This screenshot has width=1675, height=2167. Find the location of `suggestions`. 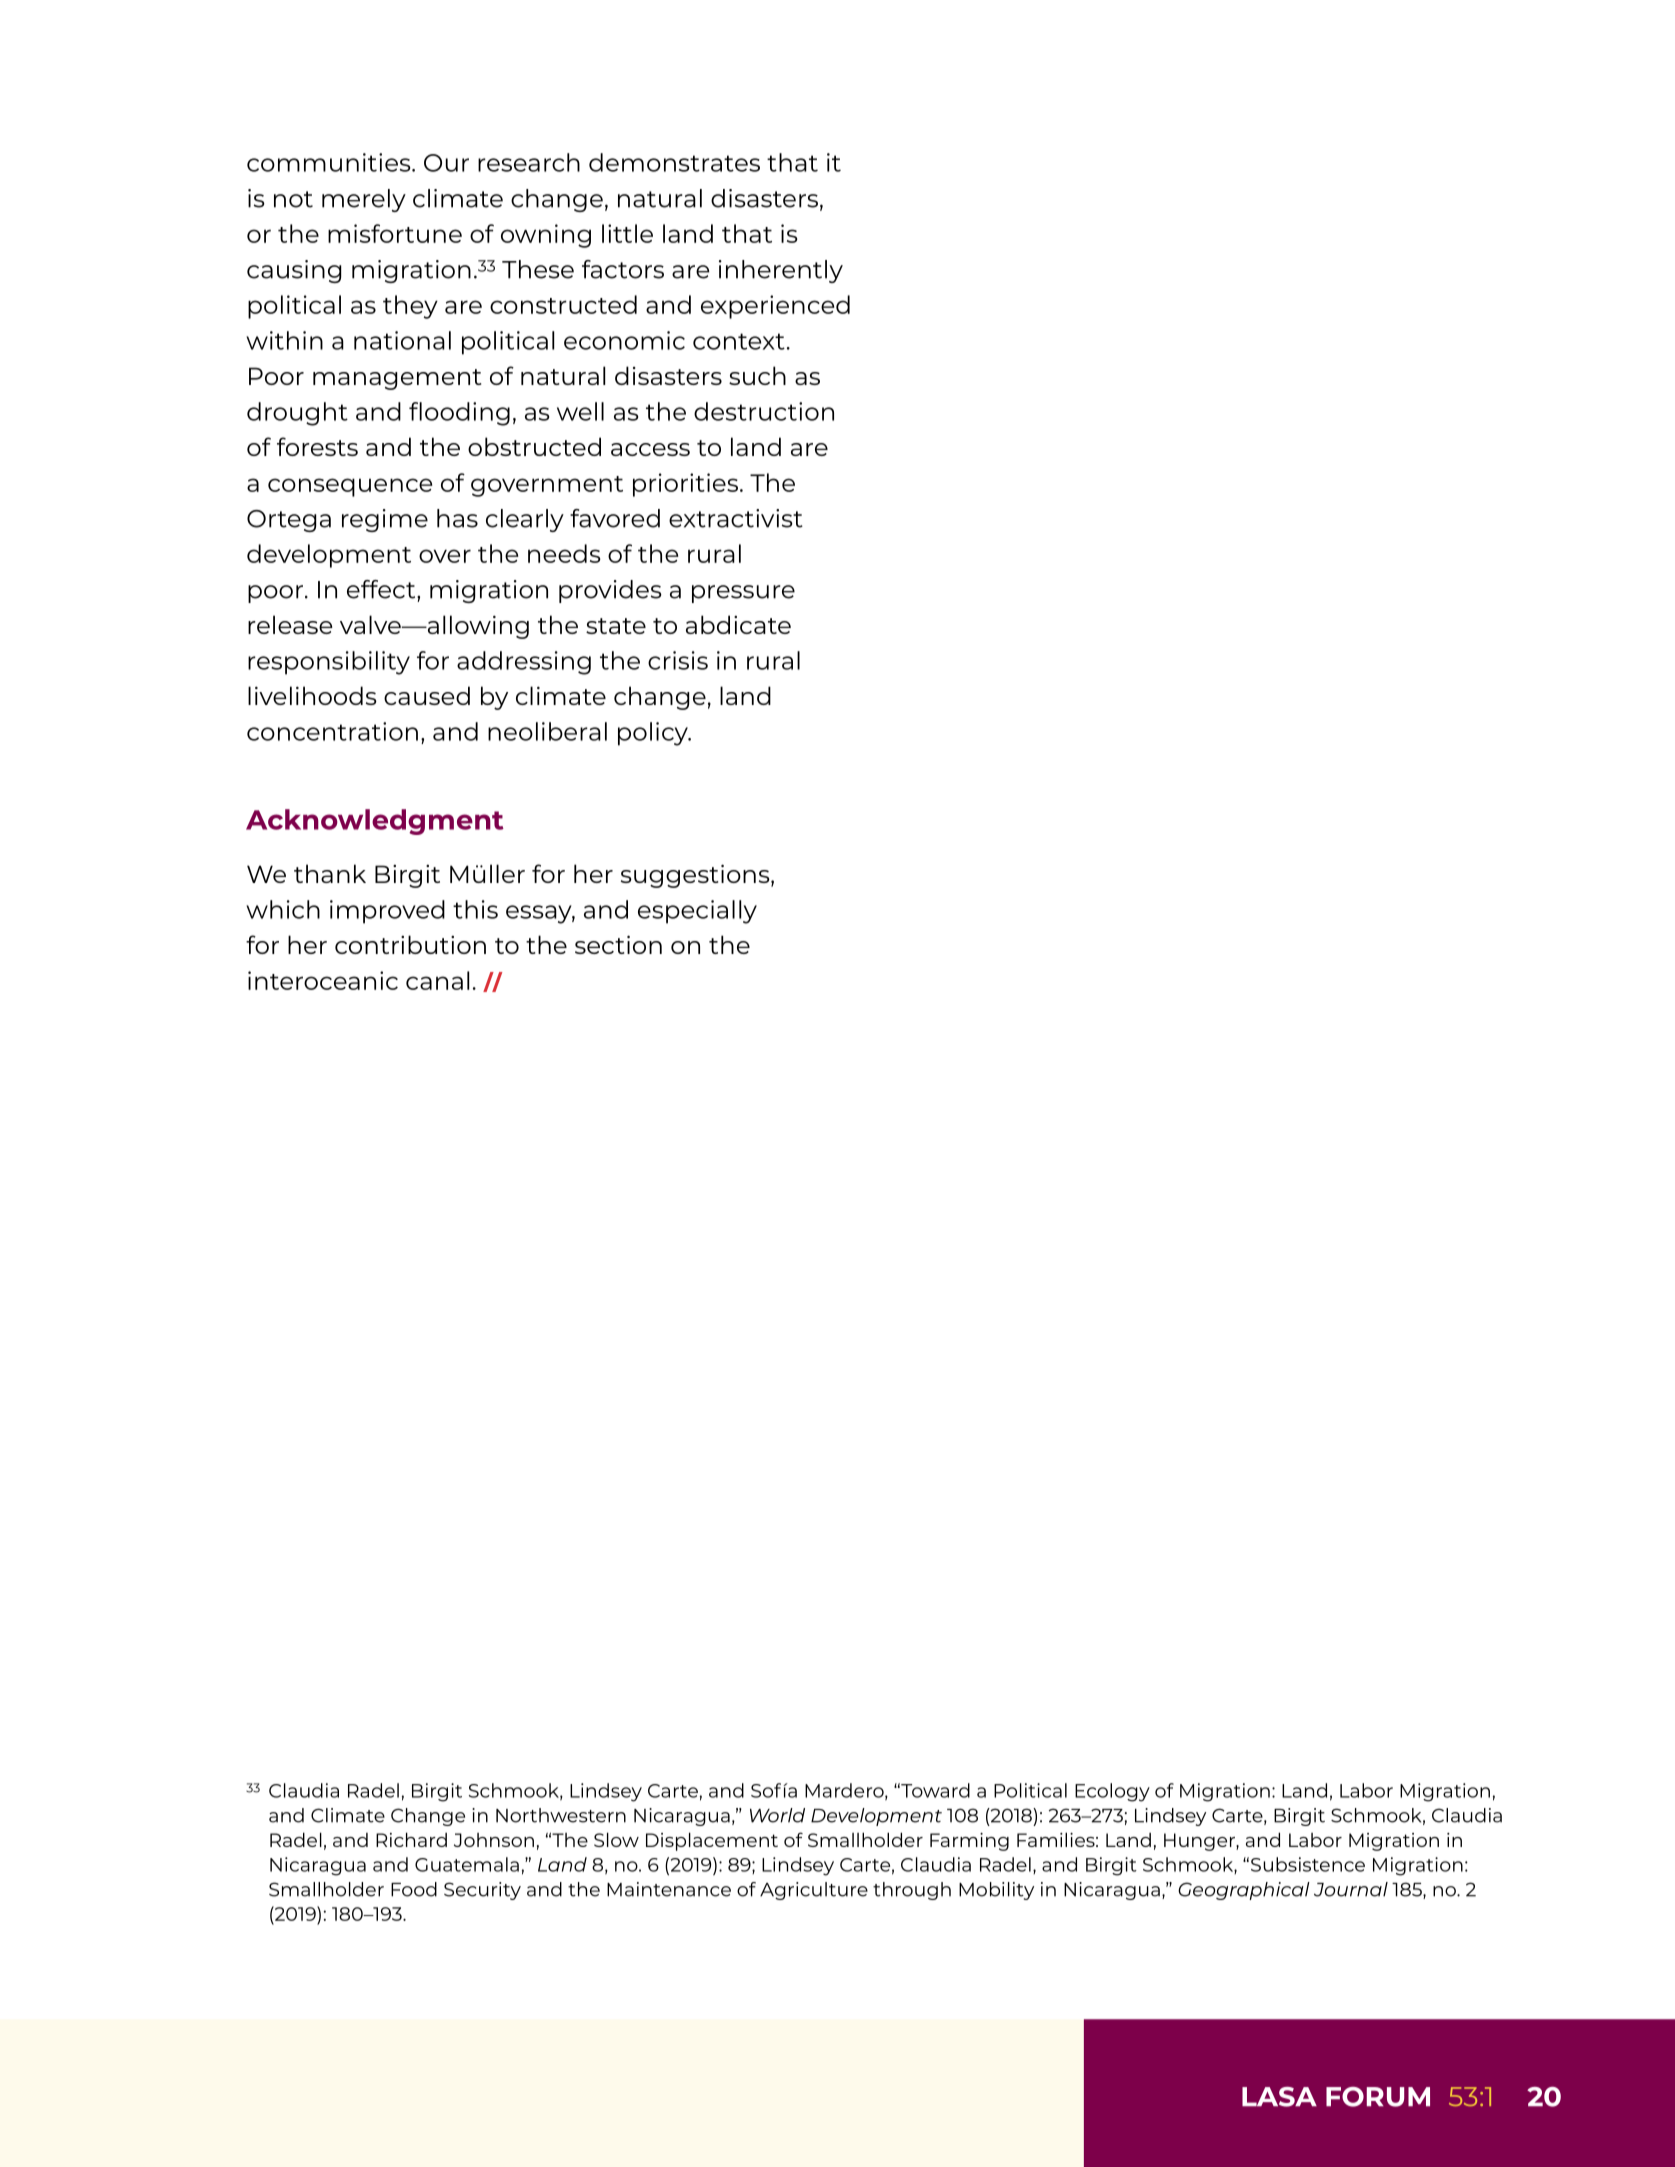

suggestions is located at coordinates (696, 876).
